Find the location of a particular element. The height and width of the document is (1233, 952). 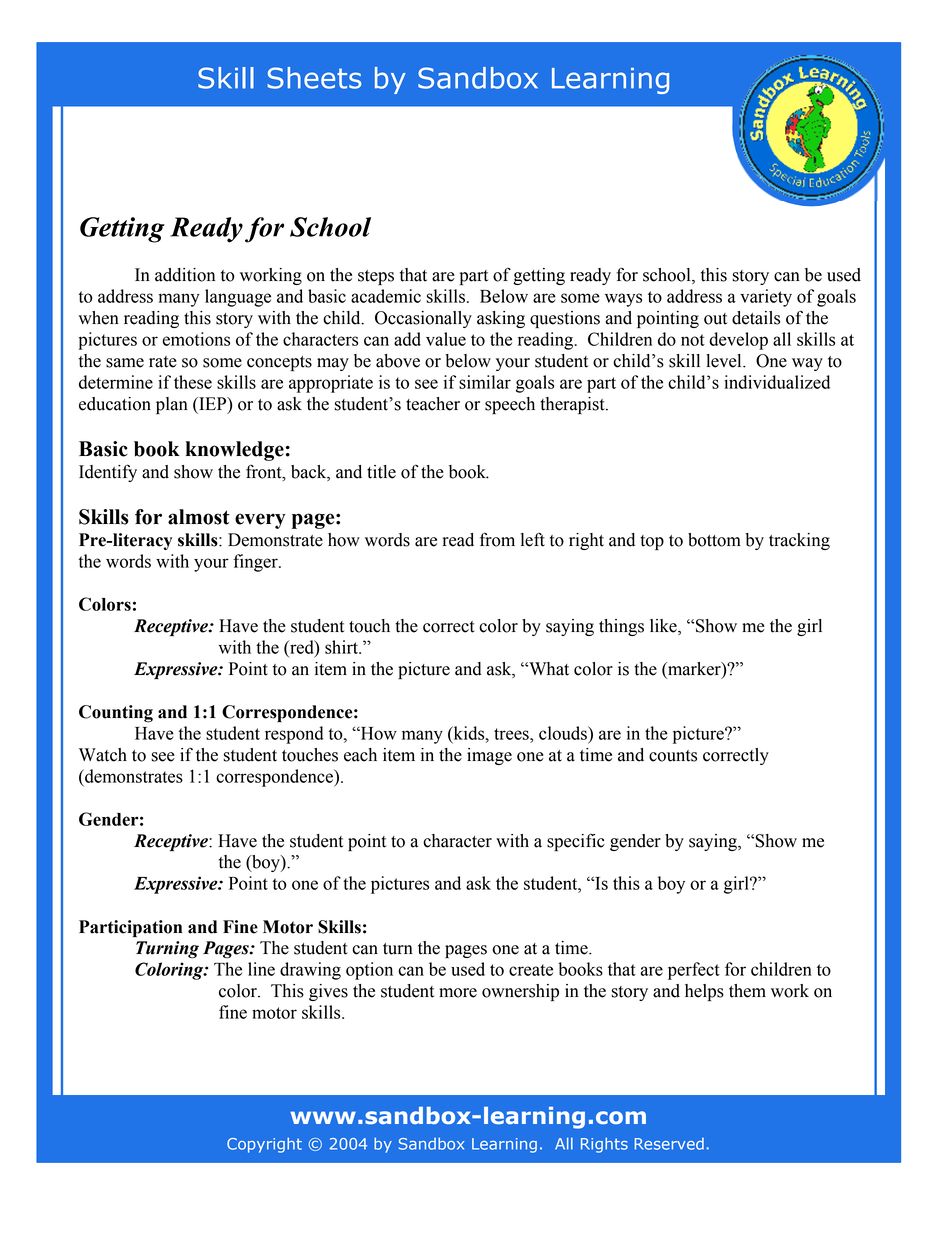

variety is located at coordinates (766, 298).
